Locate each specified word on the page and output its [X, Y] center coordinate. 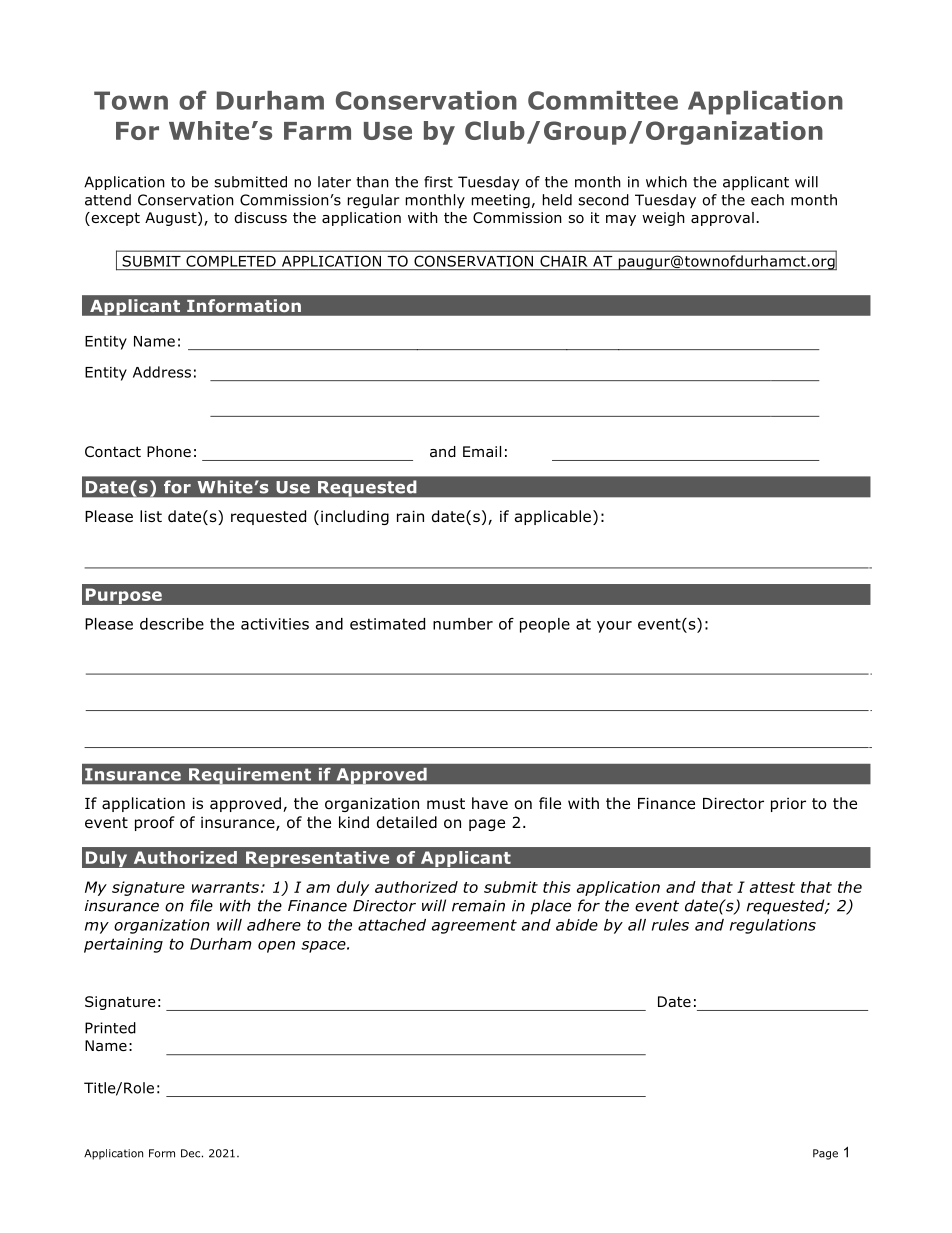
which [666, 182]
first [438, 182]
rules [670, 925]
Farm [317, 131]
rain [410, 516]
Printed [110, 1028]
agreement [474, 926]
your [614, 627]
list [151, 516]
